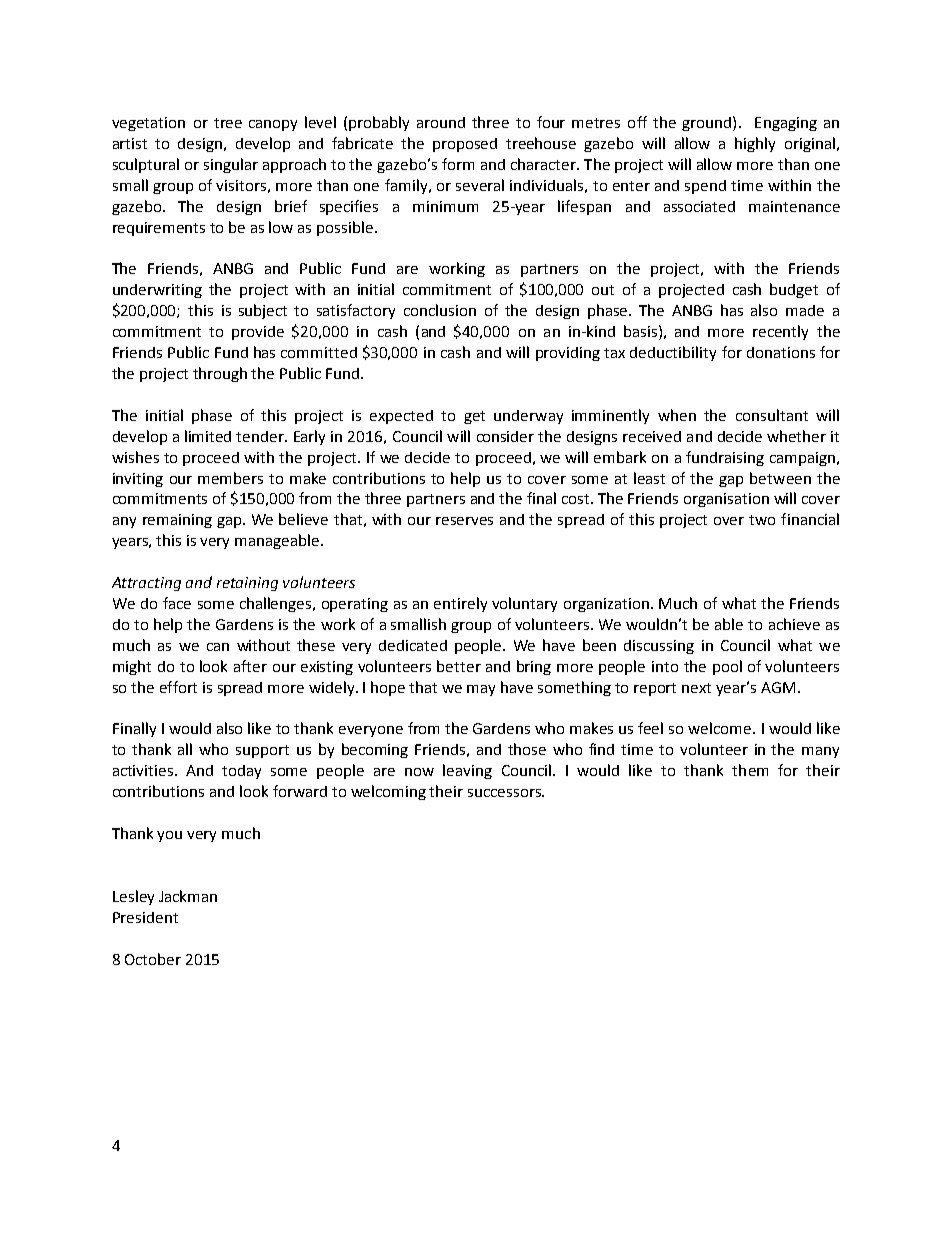  What do you see at coordinates (719, 728) in the document?
I see `welcome` at bounding box center [719, 728].
